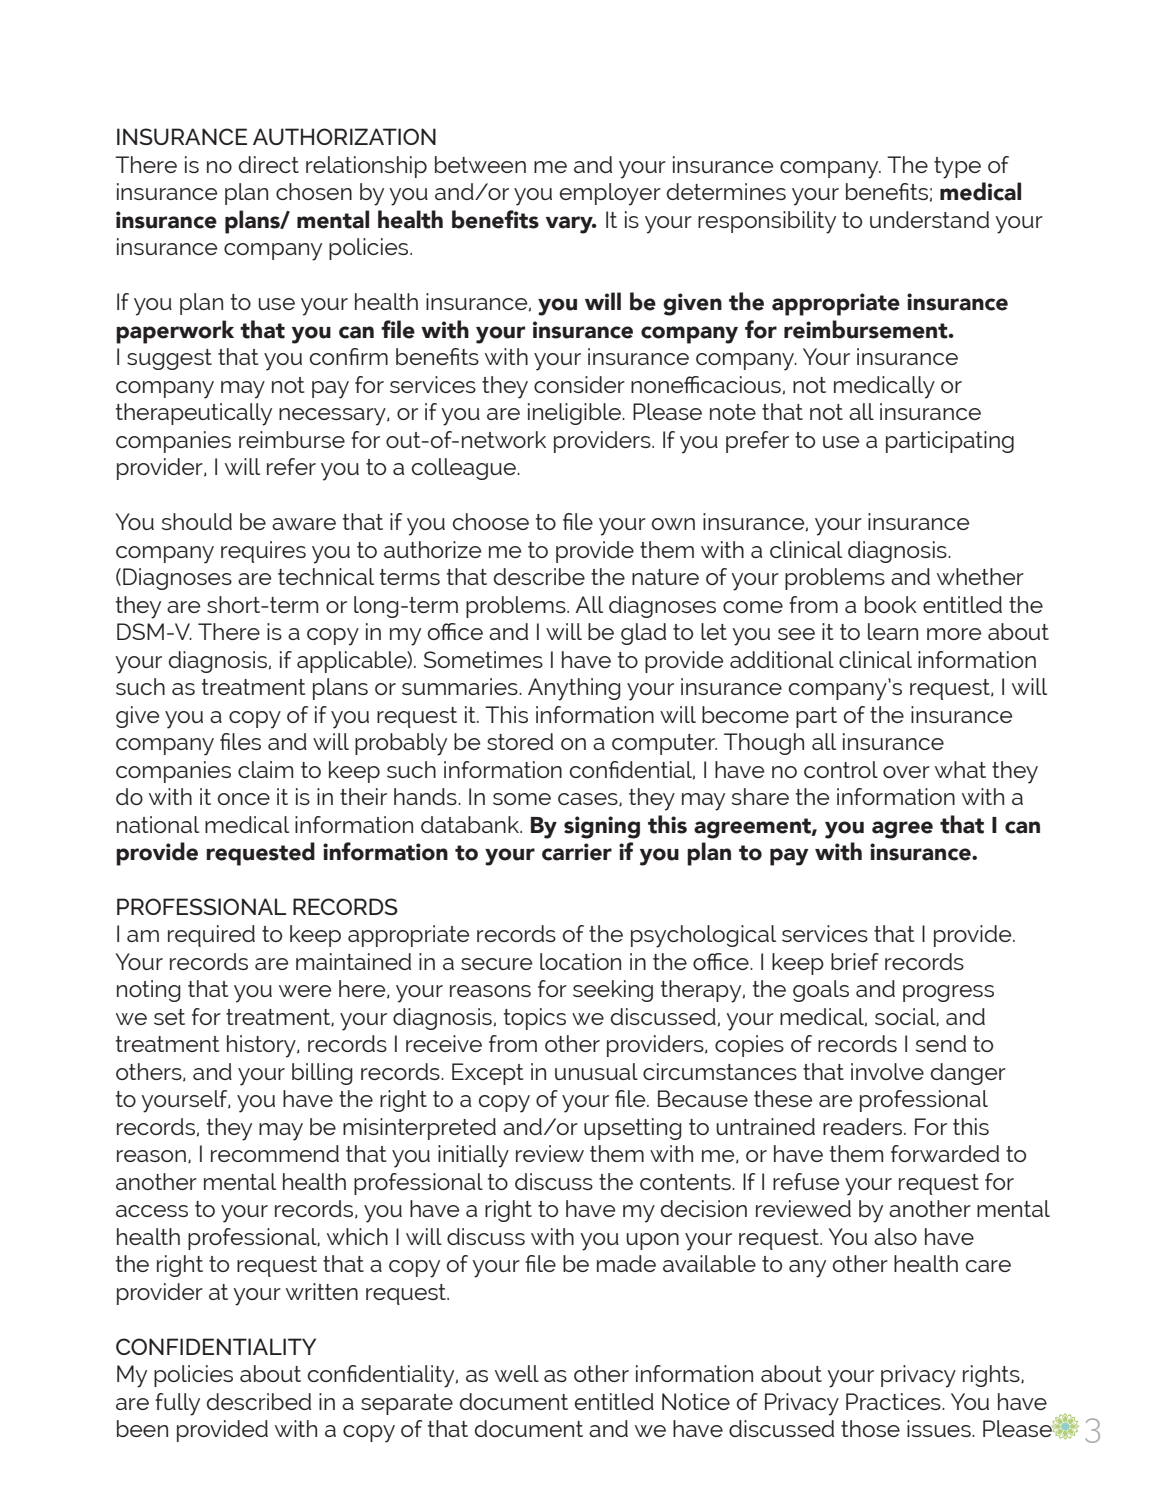  I want to click on direct, so click(269, 164).
